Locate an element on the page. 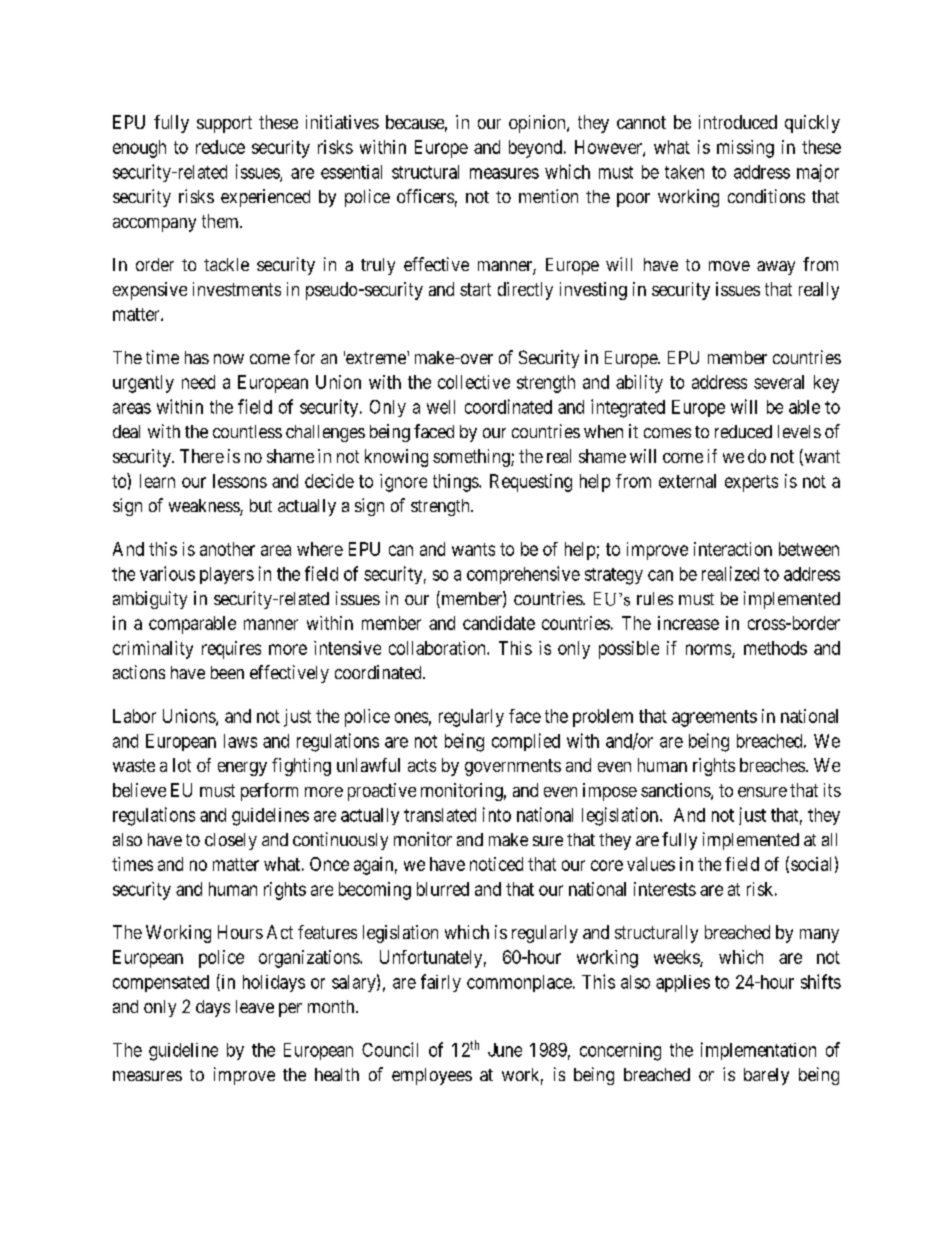 Image resolution: width=952 pixels, height=1233 pixels. There is located at coordinates (202, 456).
